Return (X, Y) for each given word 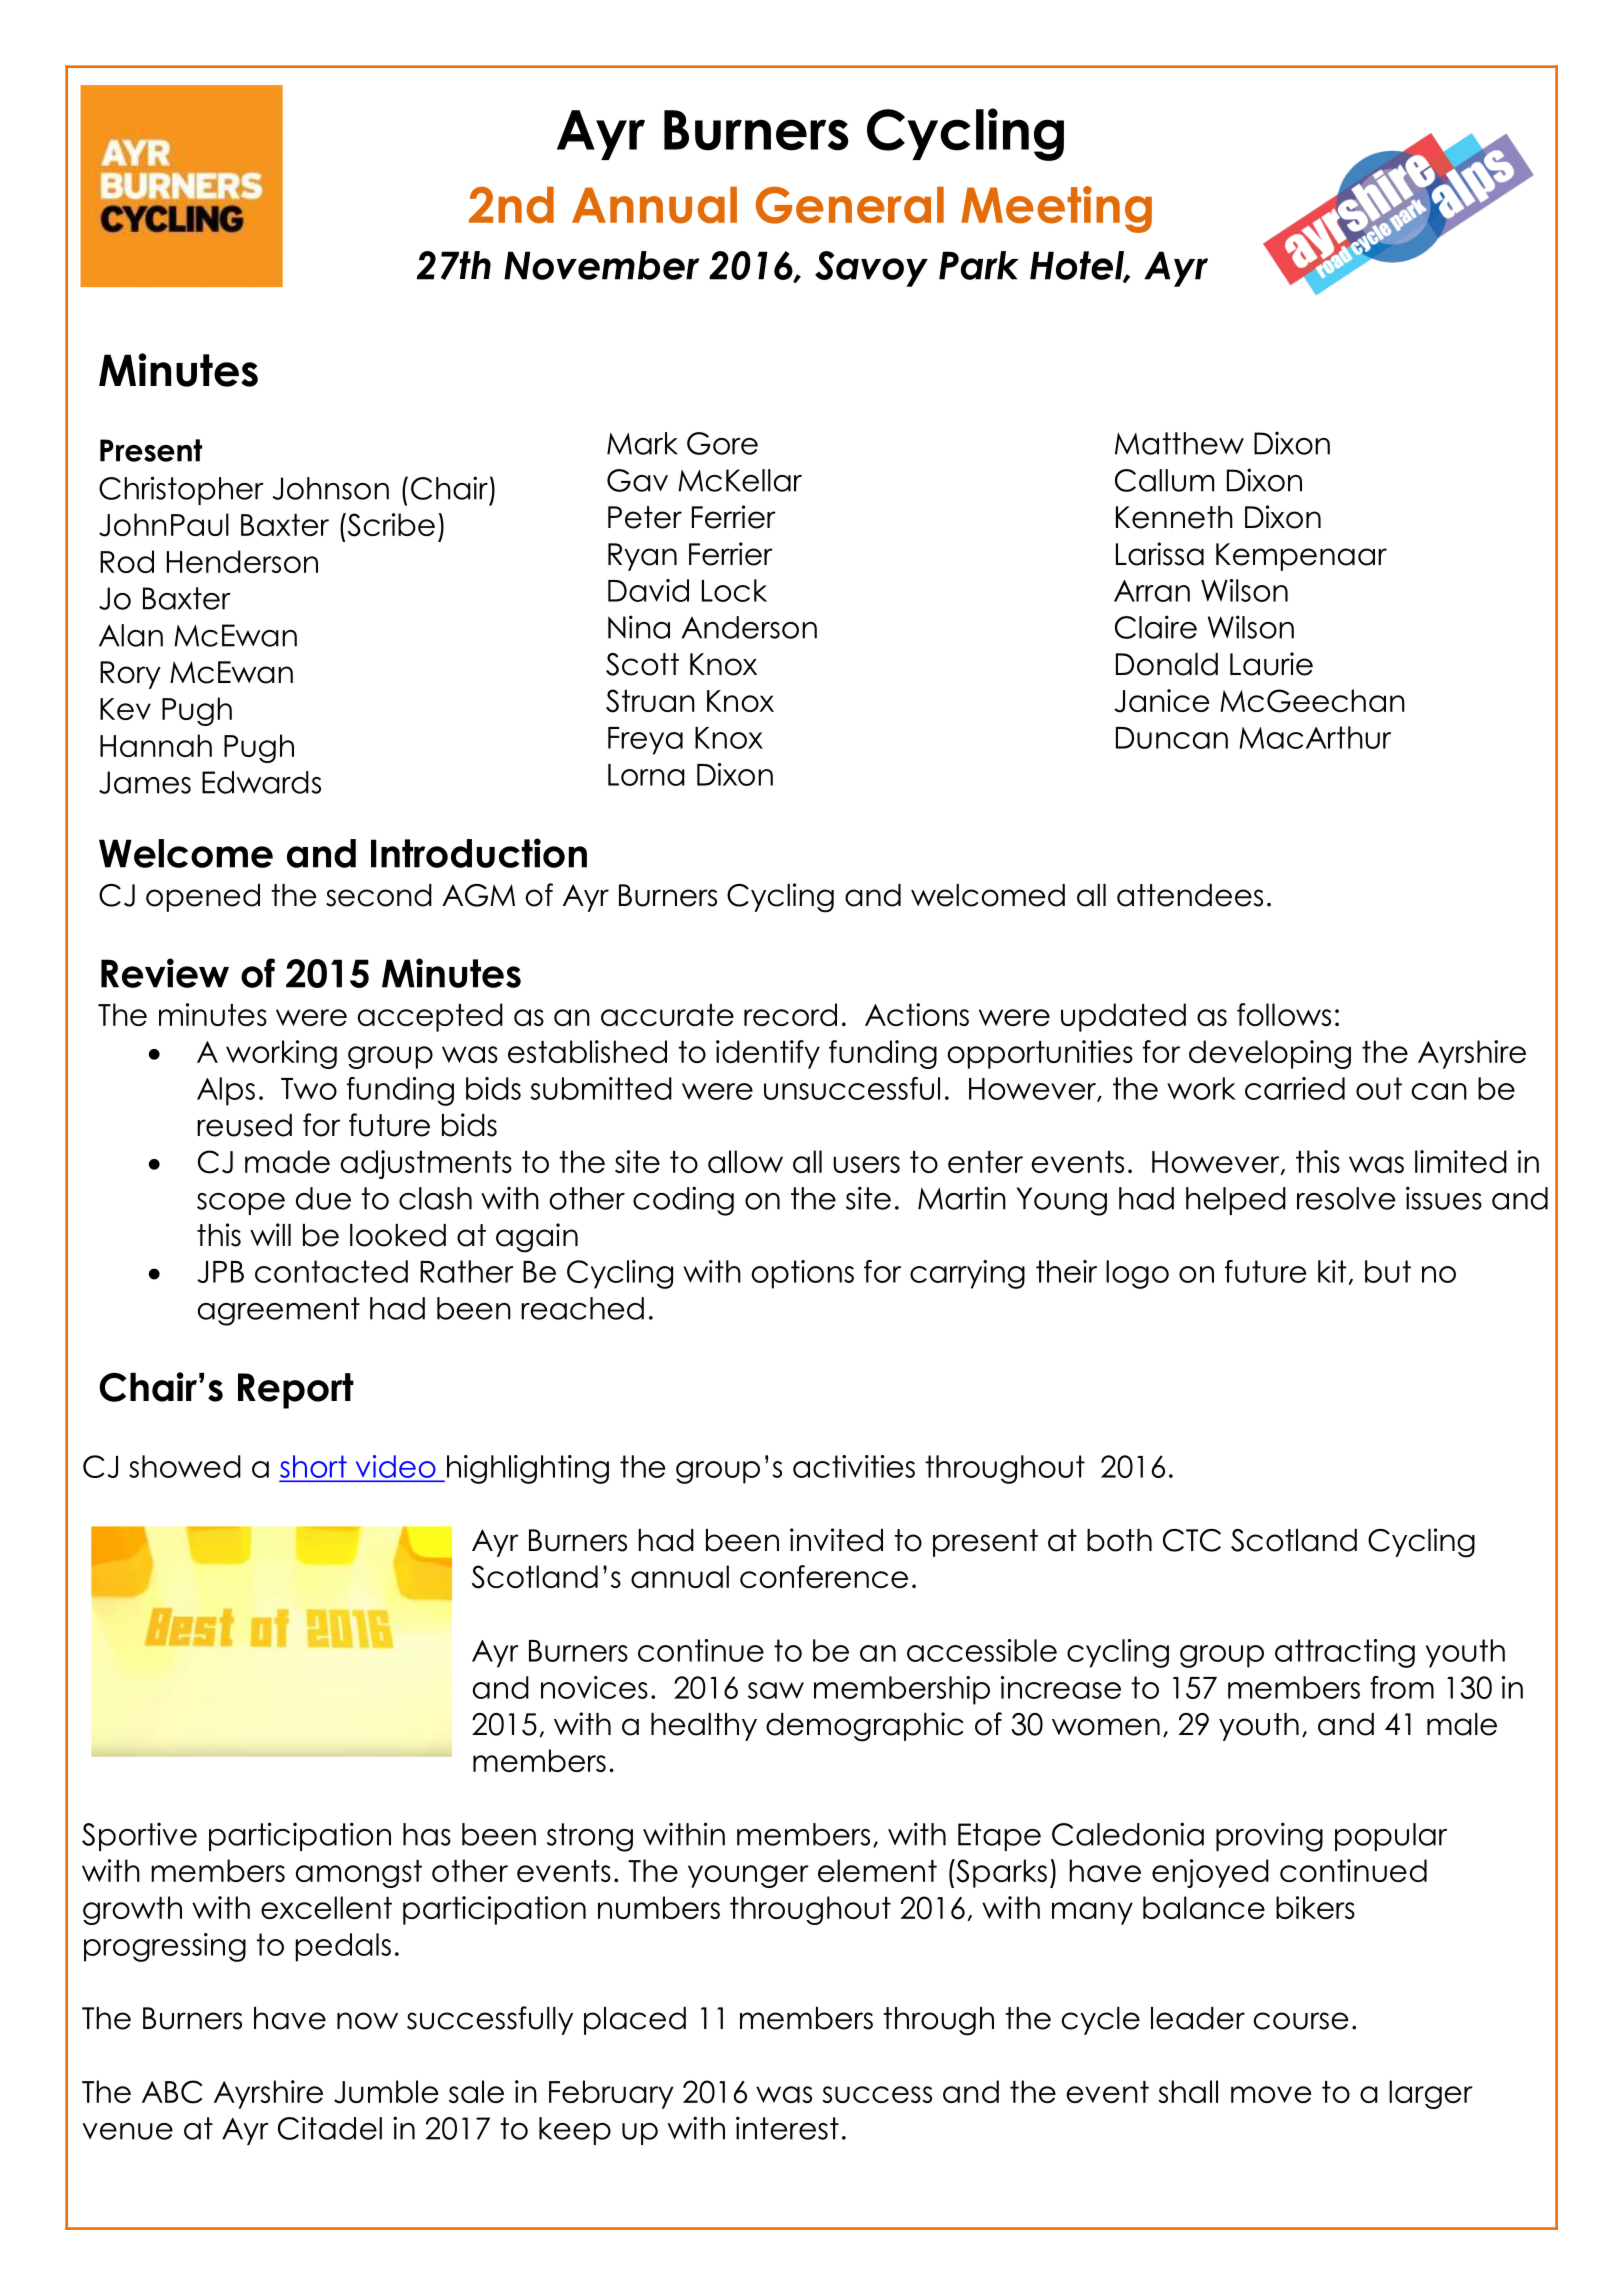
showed (185, 1466)
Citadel (330, 2128)
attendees (1190, 895)
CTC (1192, 1540)
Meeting (1056, 209)
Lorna (646, 775)
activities (854, 1466)
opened (203, 898)
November (601, 265)
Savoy (871, 269)
